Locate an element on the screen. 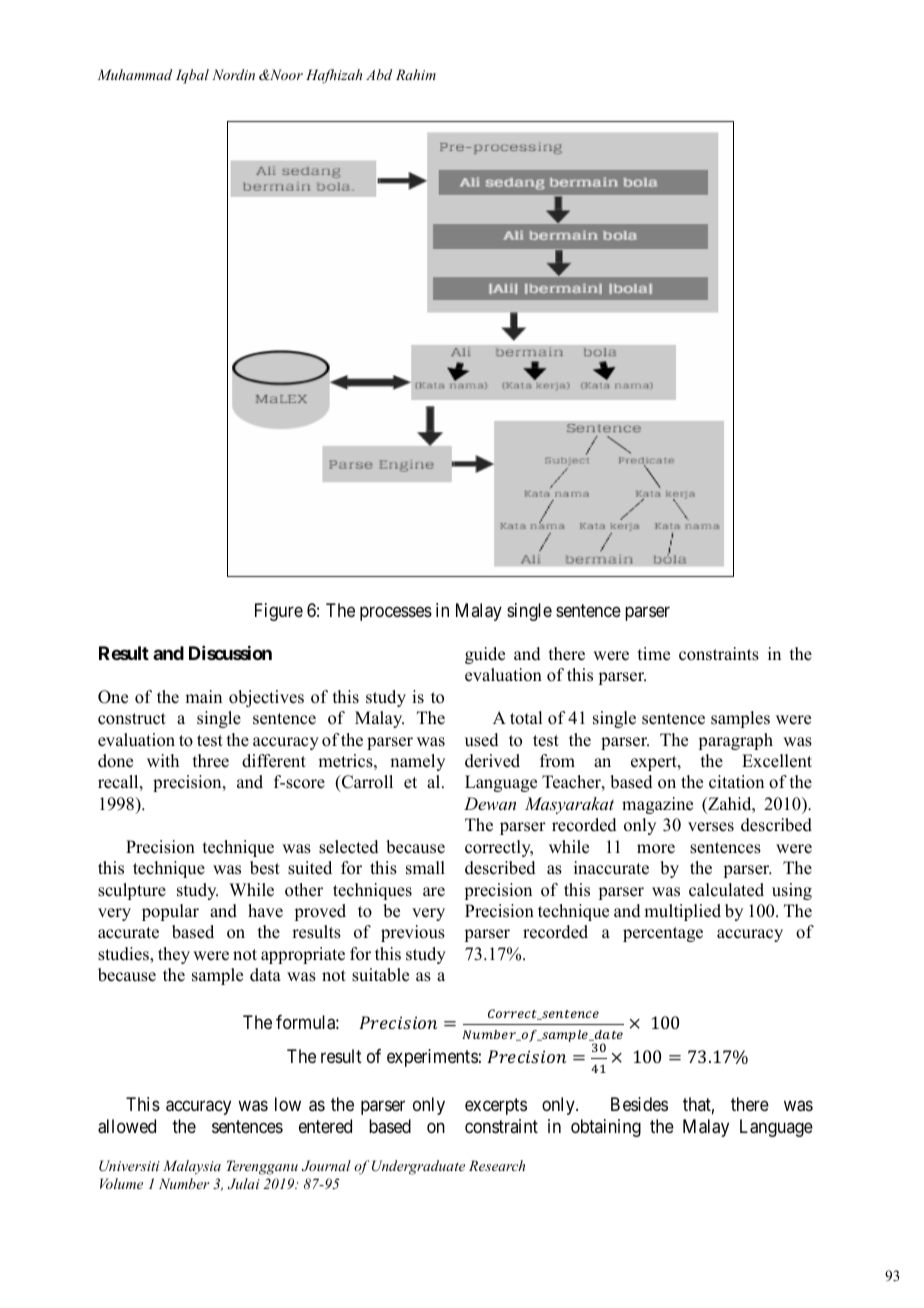 The width and height of the screenshot is (924, 1308). Iqbal is located at coordinates (192, 76).
